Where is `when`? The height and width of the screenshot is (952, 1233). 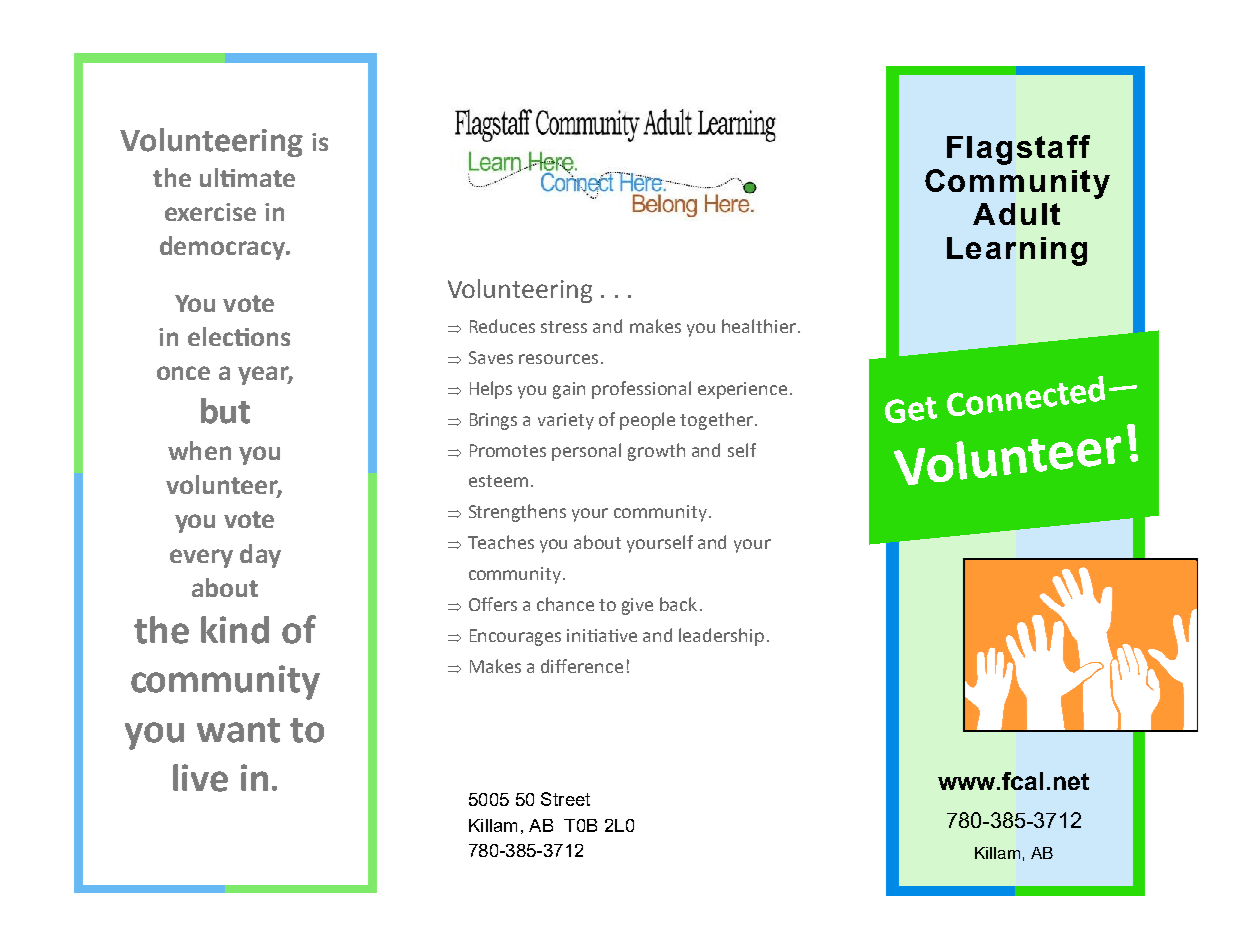 when is located at coordinates (199, 450).
